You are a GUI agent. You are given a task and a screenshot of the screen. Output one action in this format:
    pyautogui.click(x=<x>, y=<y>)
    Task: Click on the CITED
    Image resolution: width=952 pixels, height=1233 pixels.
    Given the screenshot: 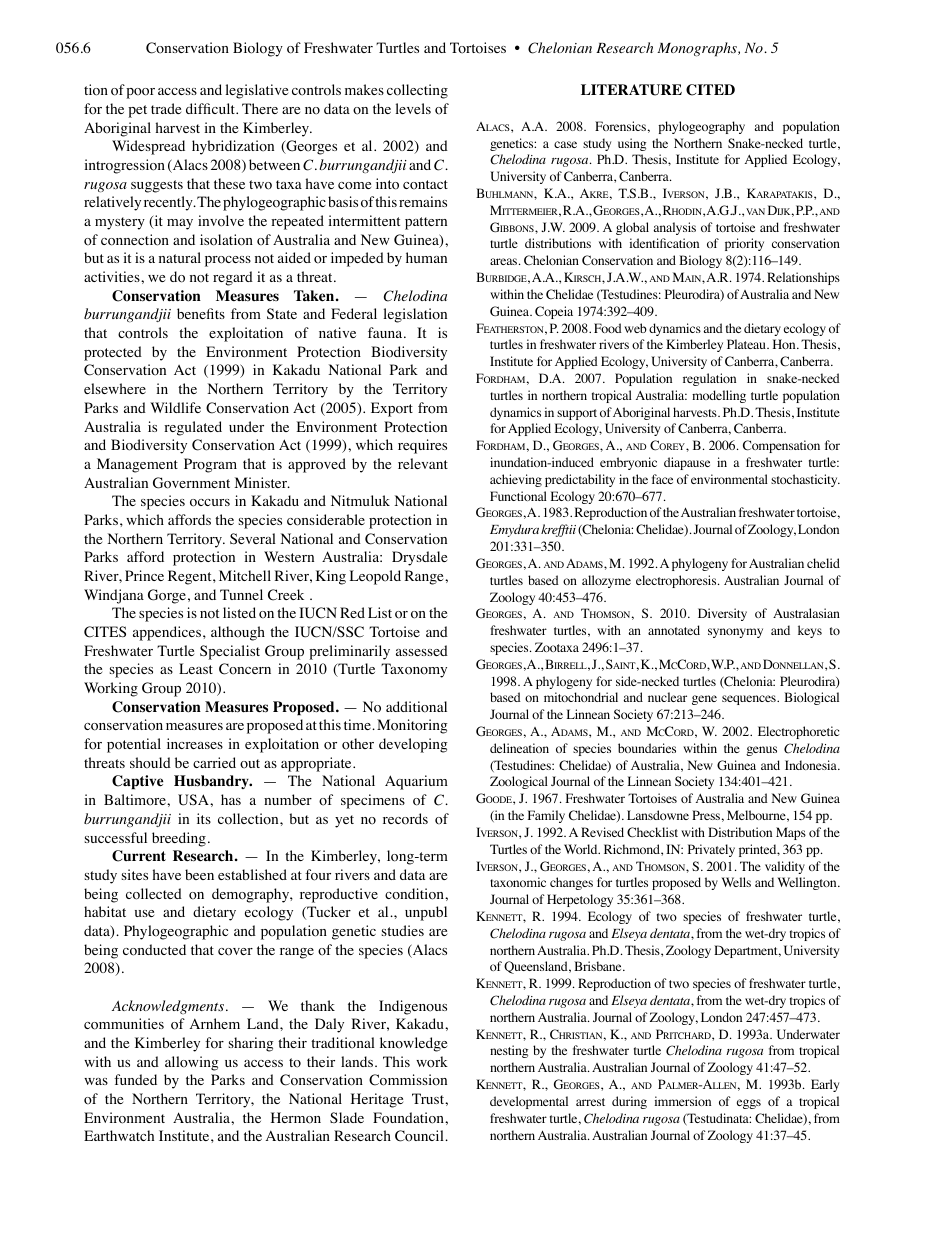 What is the action you would take?
    pyautogui.click(x=710, y=90)
